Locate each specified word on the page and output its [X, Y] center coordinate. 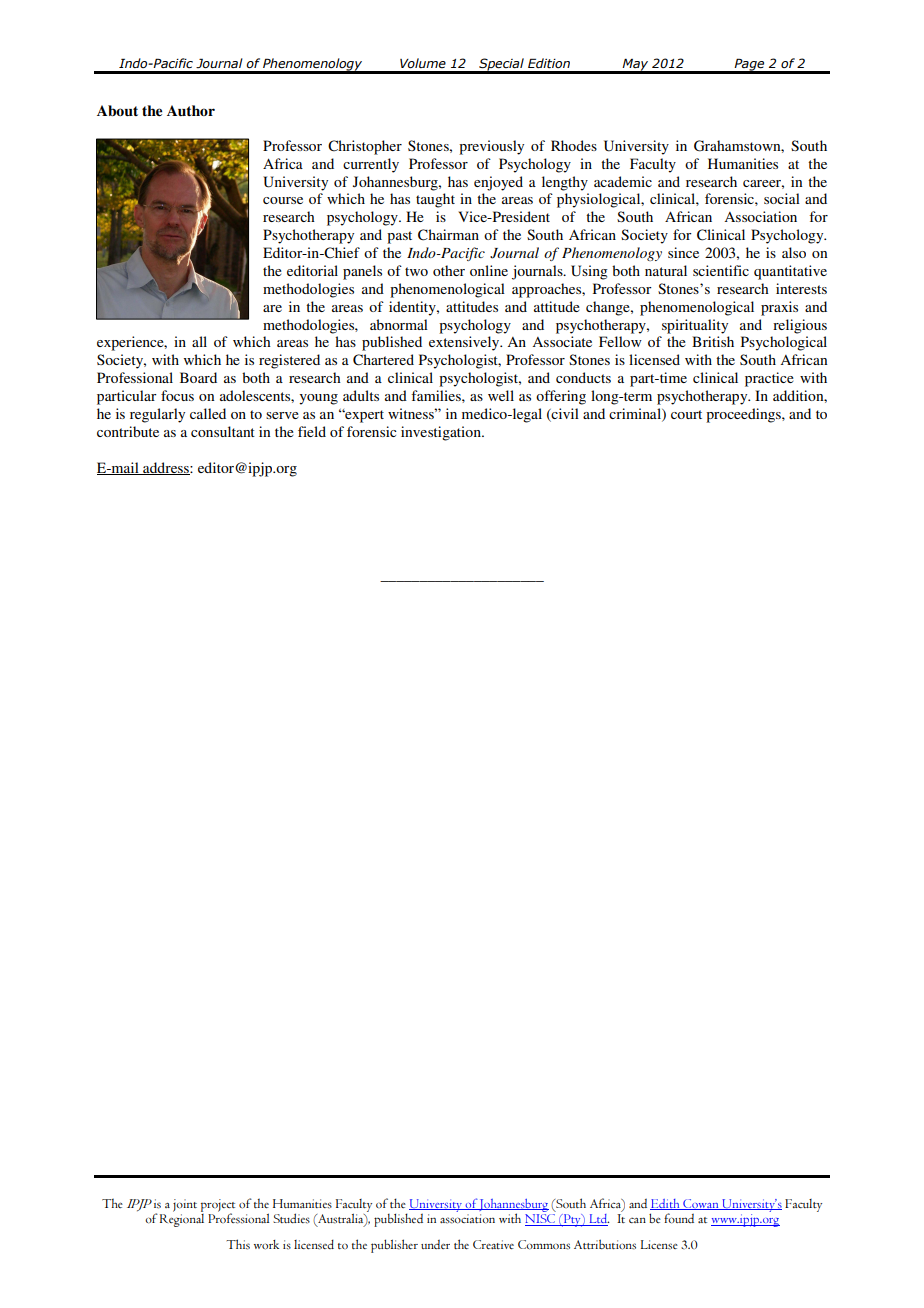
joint [185, 1205]
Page [749, 65]
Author [191, 110]
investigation [442, 433]
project [218, 1206]
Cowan [701, 1204]
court [686, 414]
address [166, 468]
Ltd [598, 1220]
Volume [423, 63]
